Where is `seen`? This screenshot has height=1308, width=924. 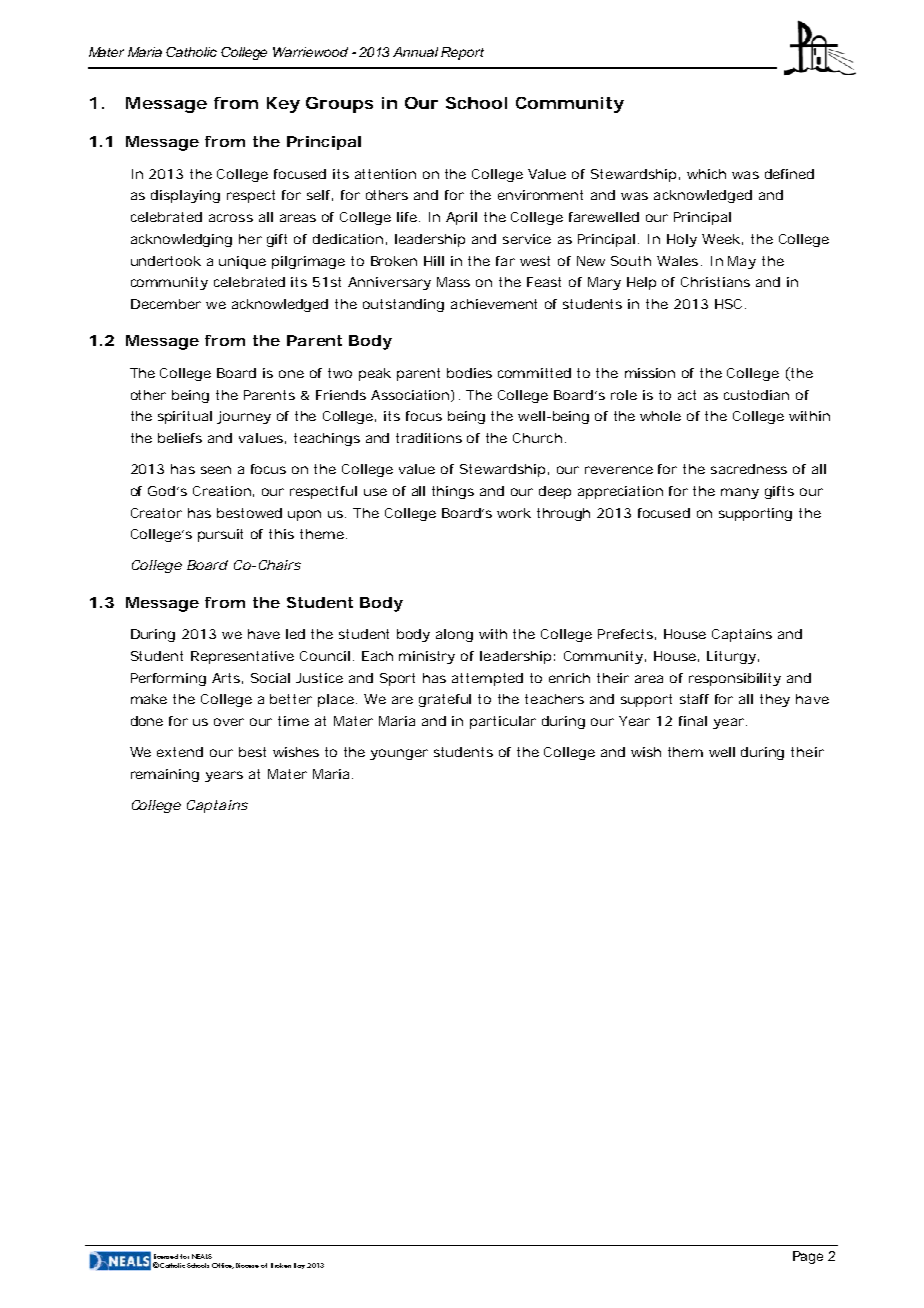 seen is located at coordinates (216, 470).
